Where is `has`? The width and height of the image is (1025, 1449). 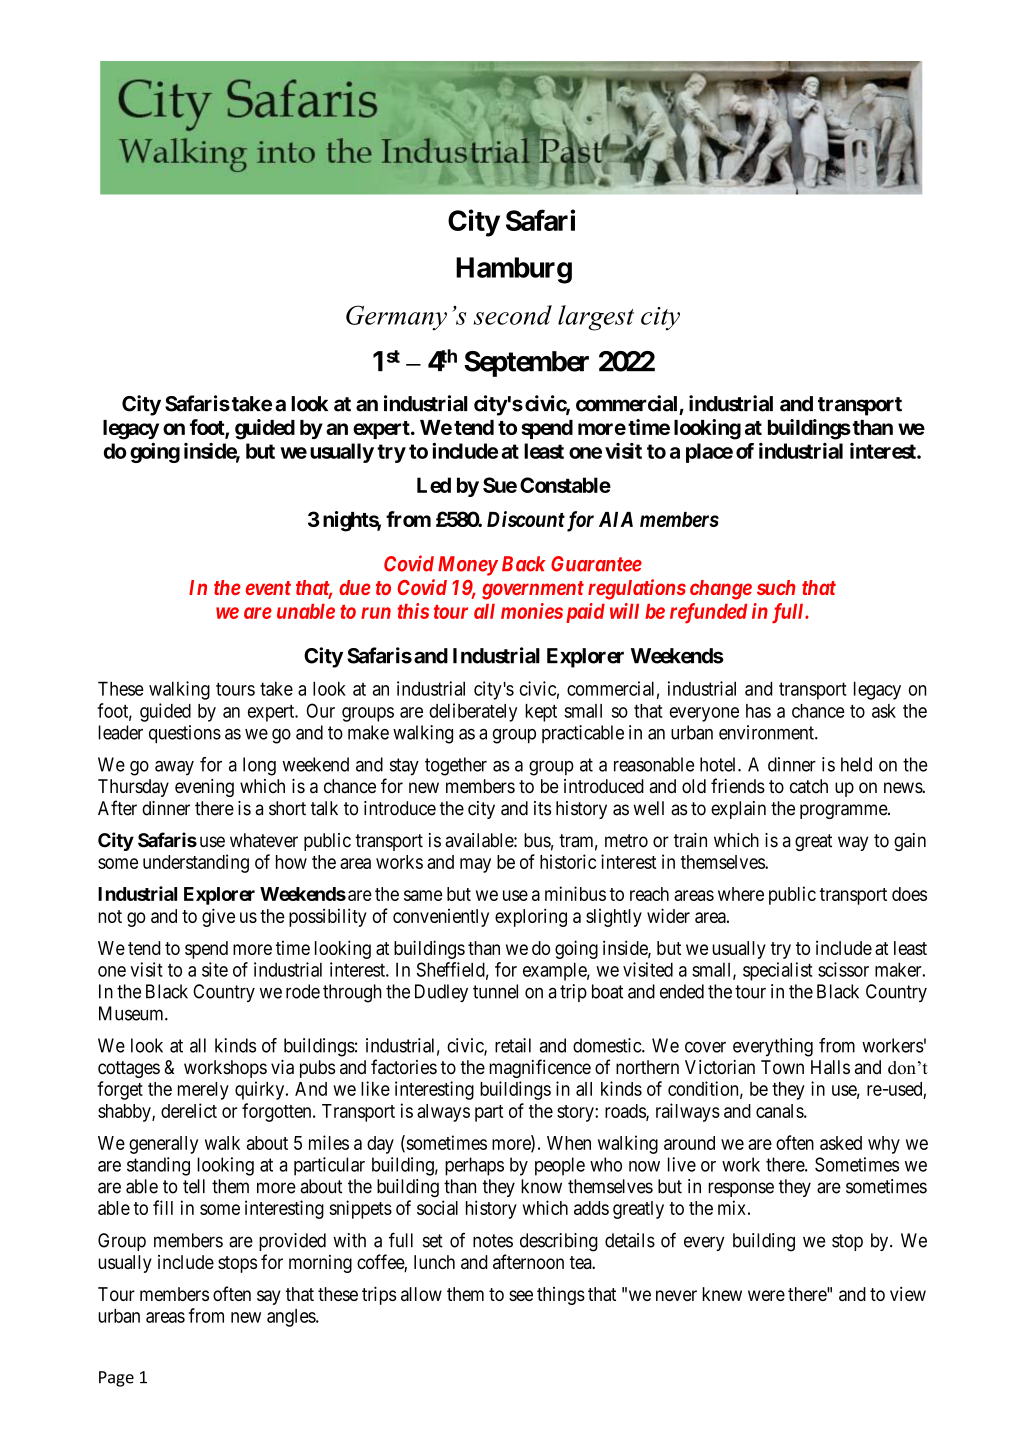
has is located at coordinates (758, 711).
